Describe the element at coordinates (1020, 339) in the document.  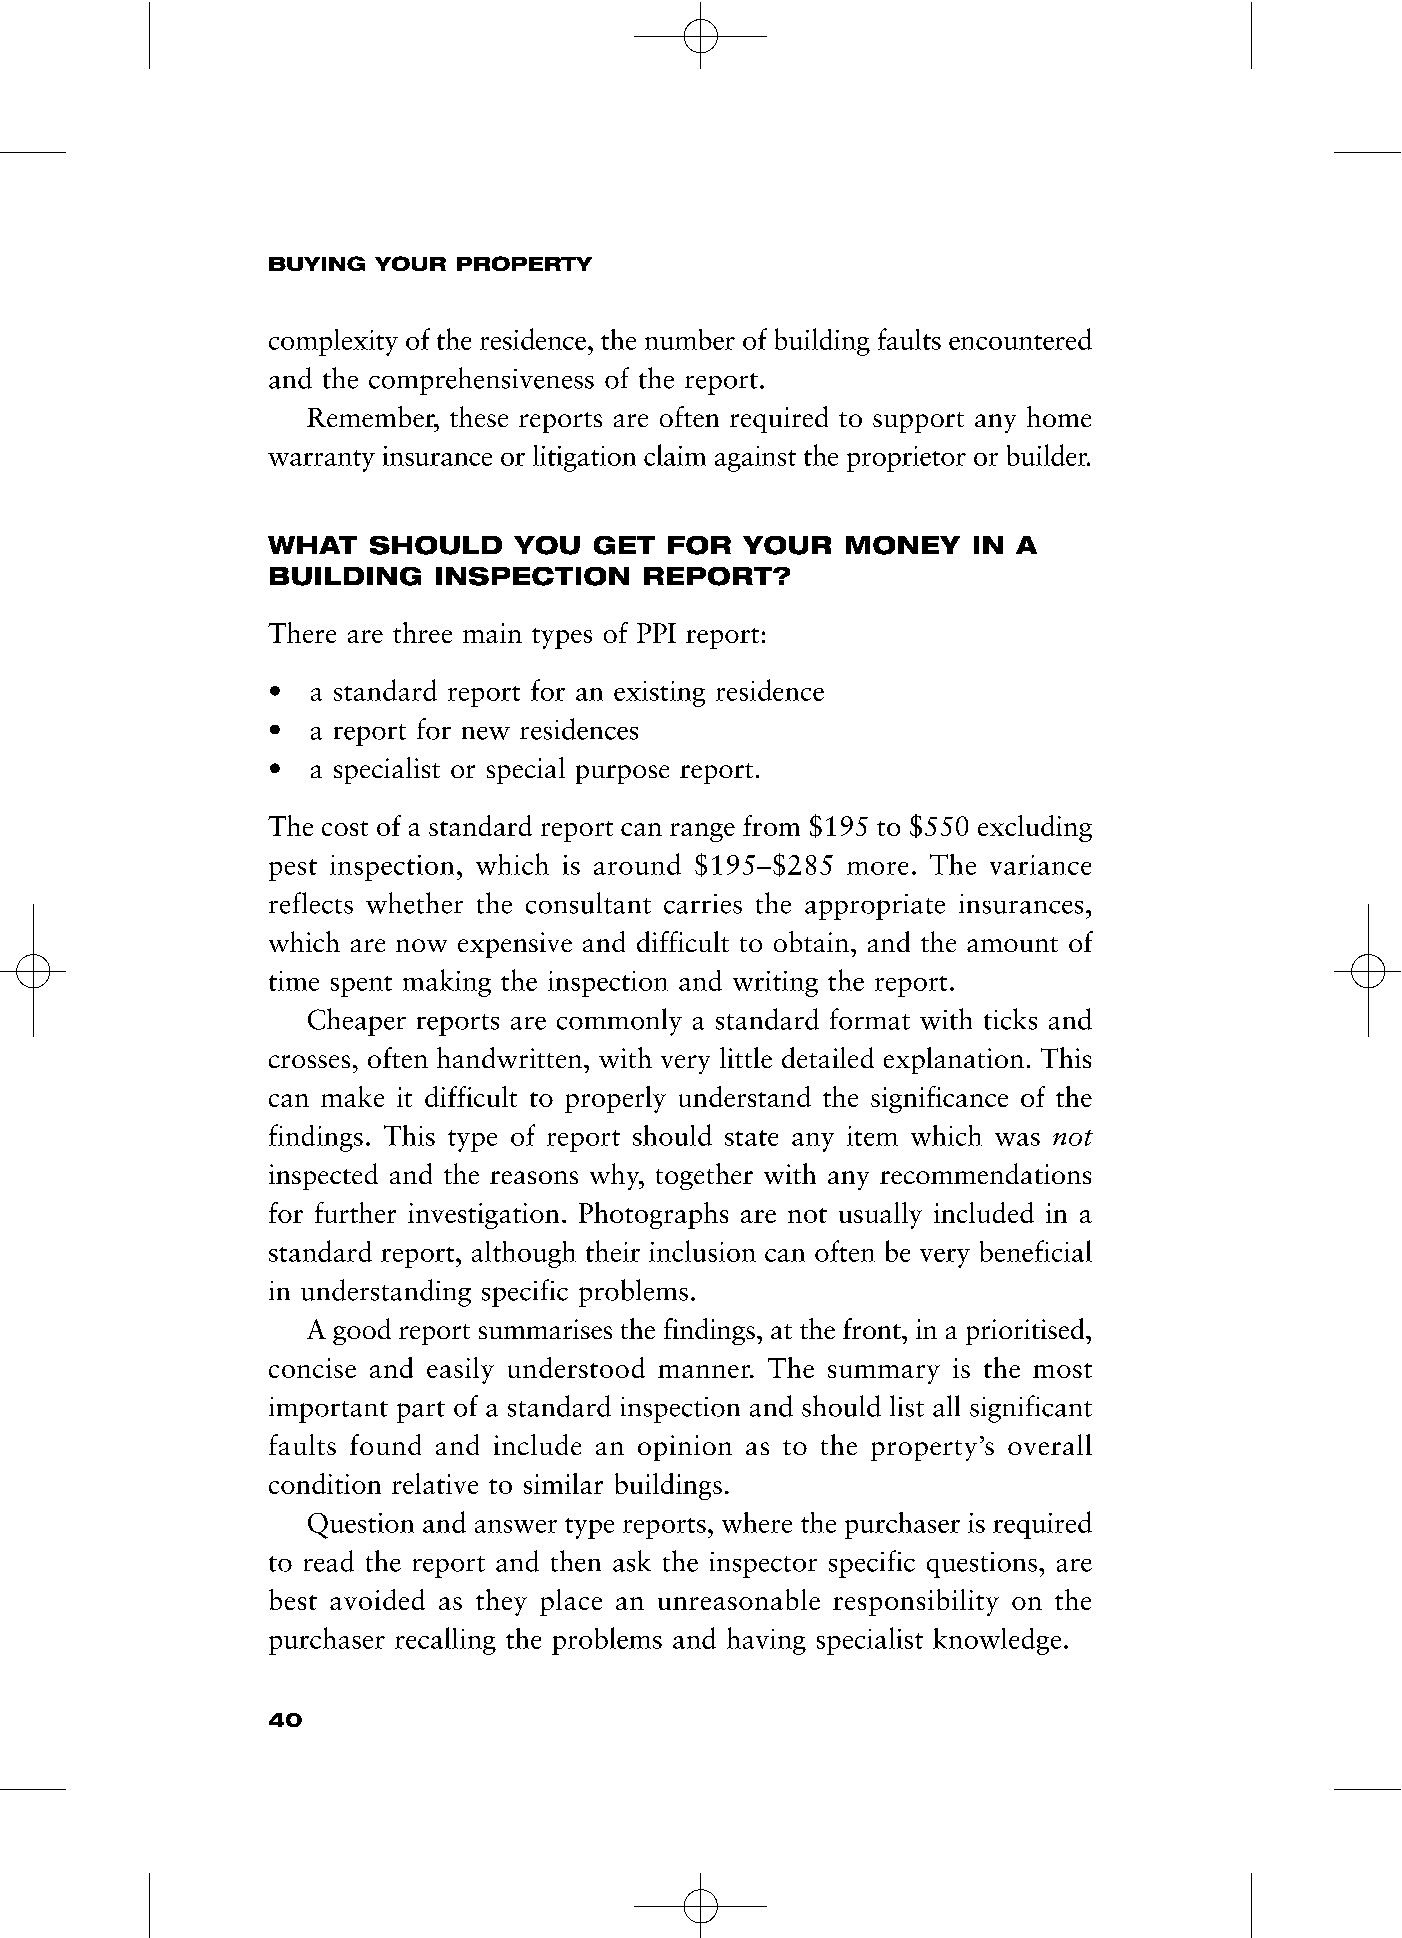
I see `encountered` at that location.
